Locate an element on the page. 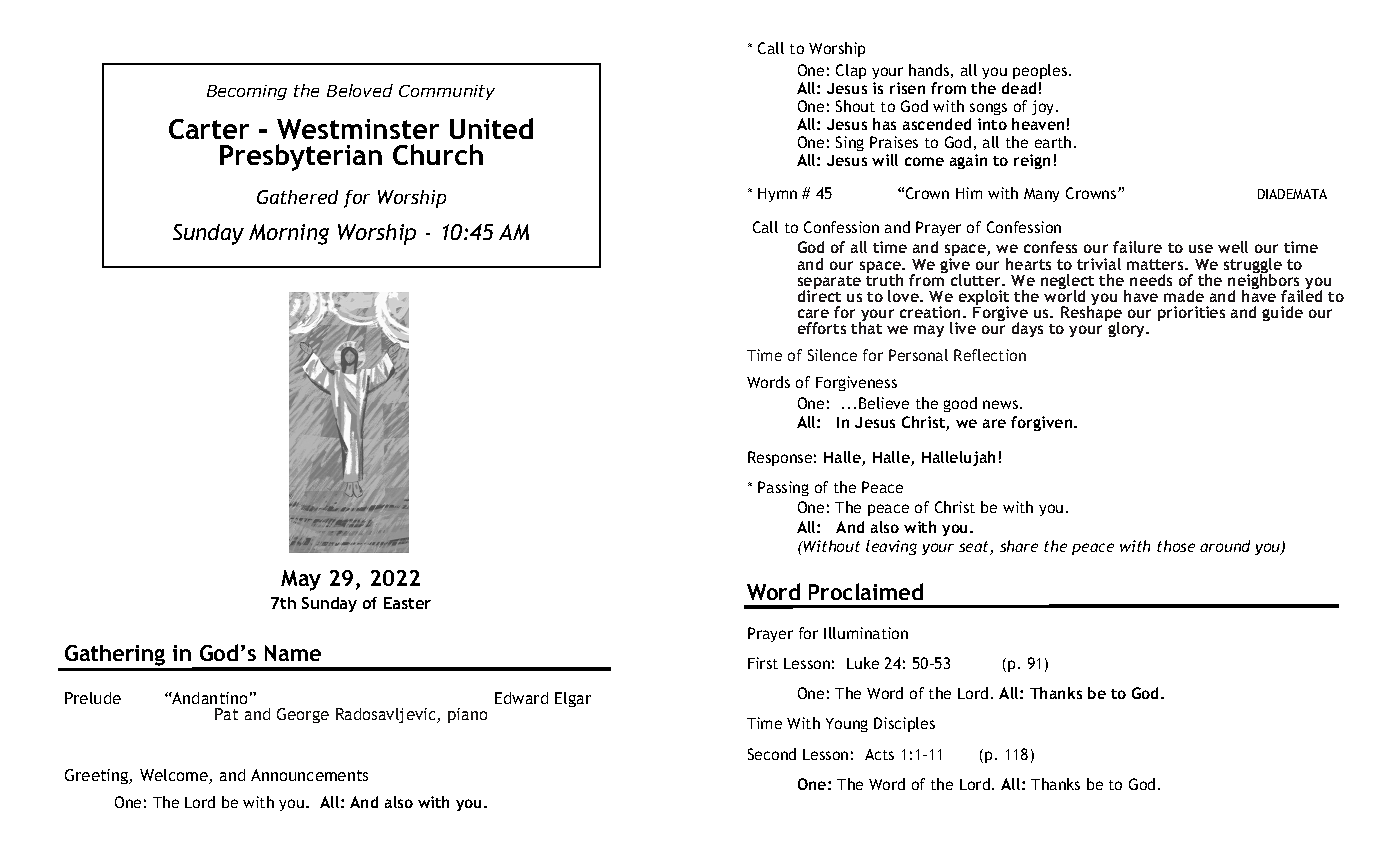 This image has width=1400, height=850. Disciples is located at coordinates (904, 724).
